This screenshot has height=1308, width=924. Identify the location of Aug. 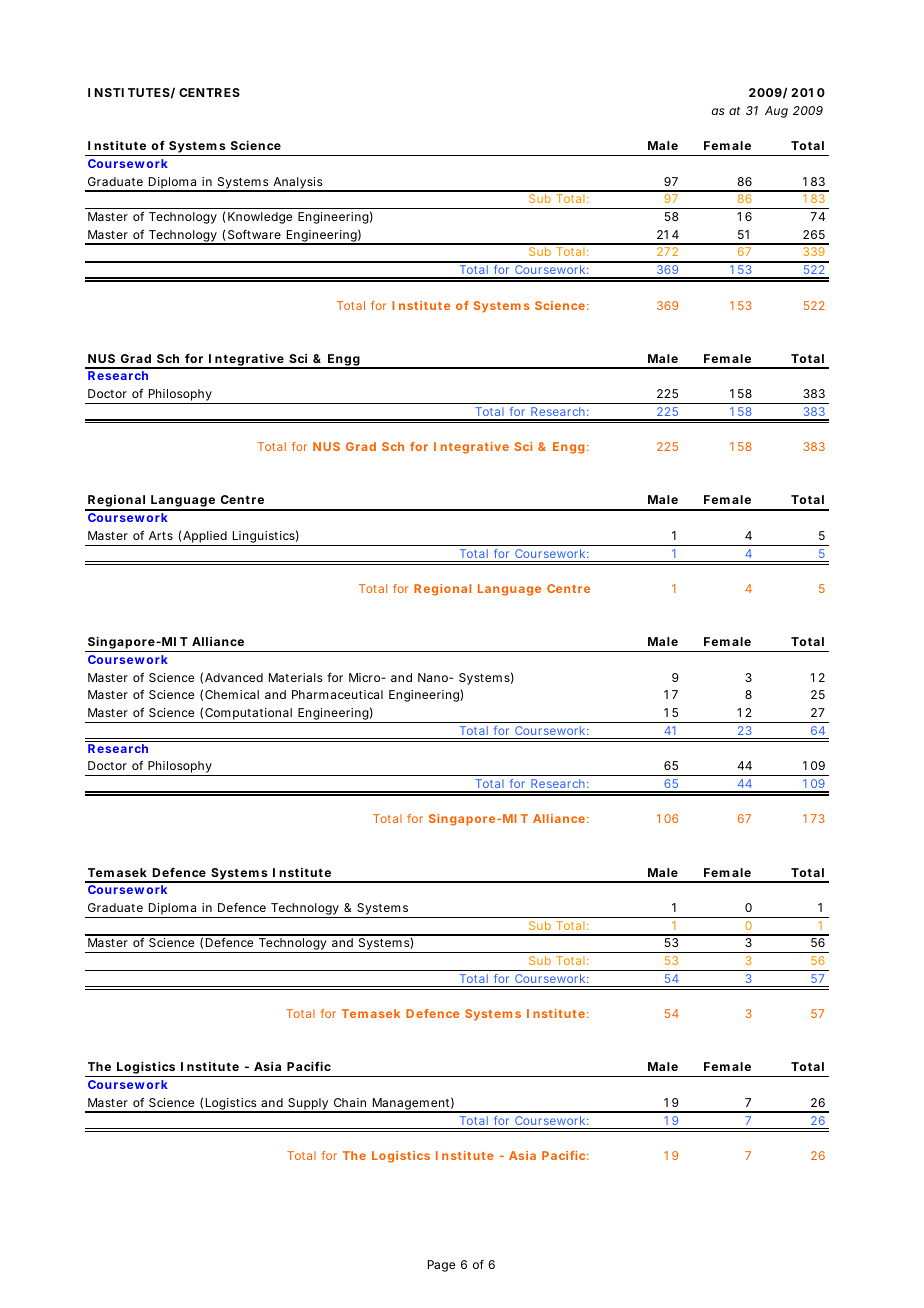
(776, 112).
